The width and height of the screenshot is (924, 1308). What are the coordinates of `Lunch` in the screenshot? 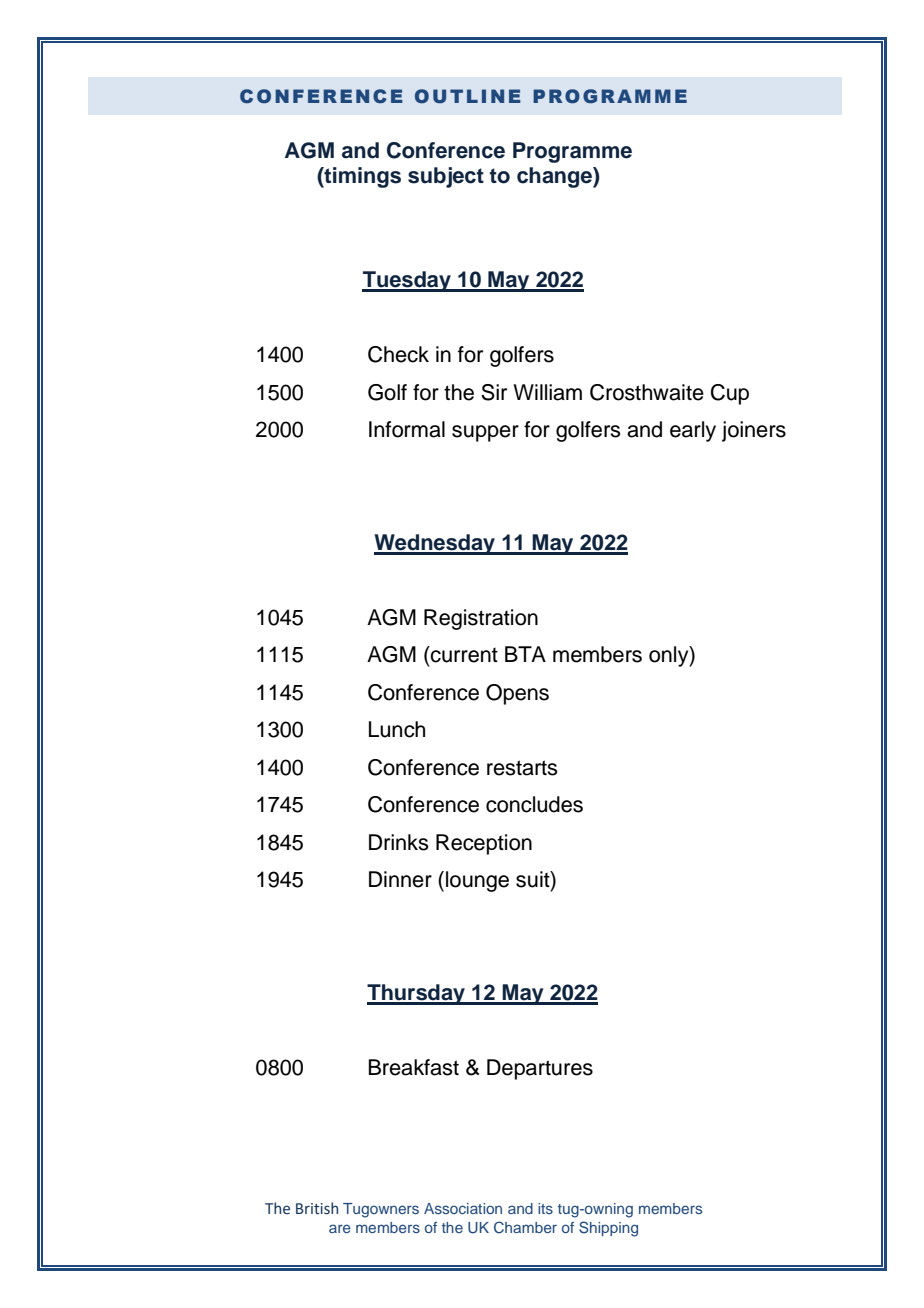 It's located at (397, 729).
